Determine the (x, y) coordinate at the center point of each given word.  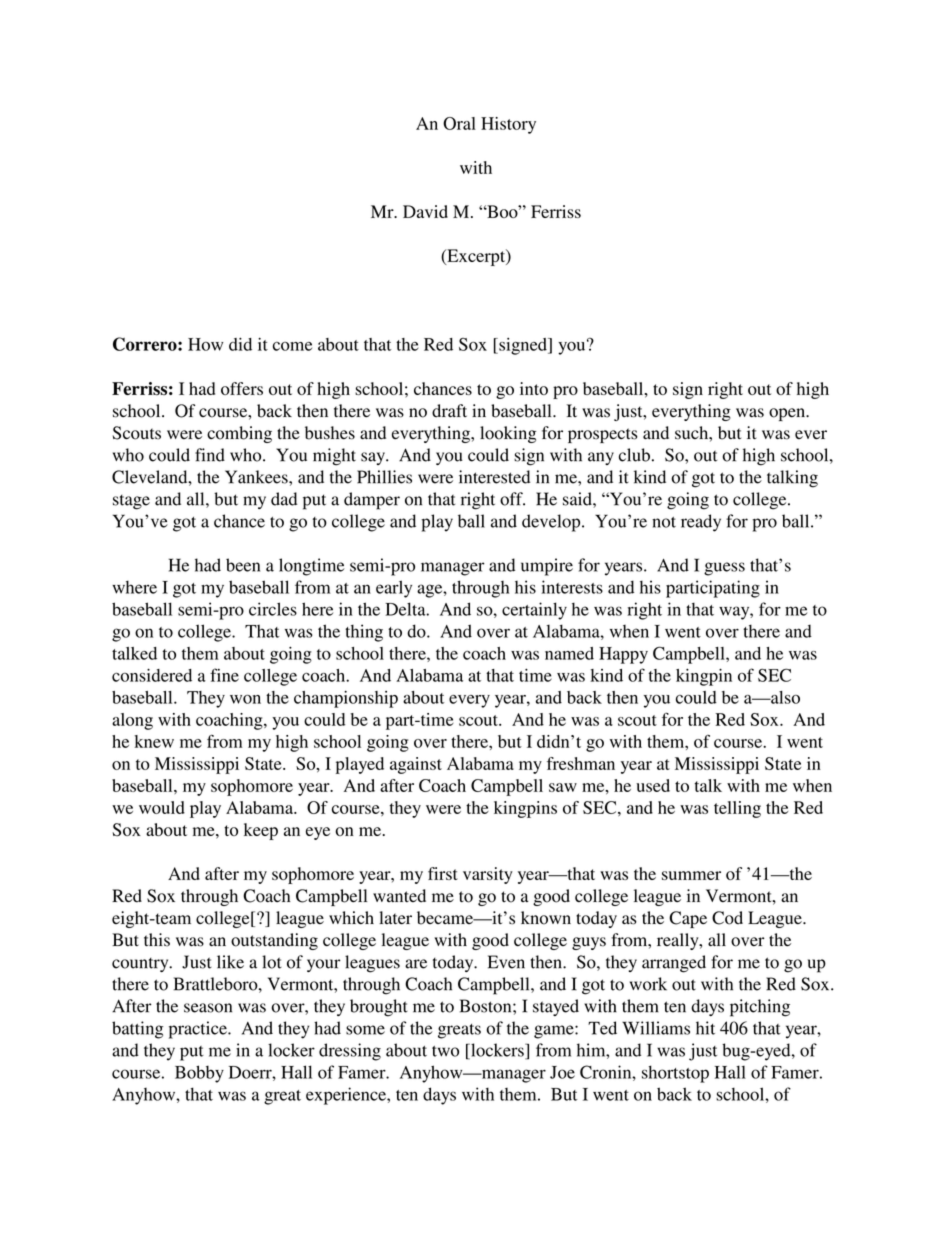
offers (242, 388)
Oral (459, 123)
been (243, 565)
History (508, 125)
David (425, 211)
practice (199, 1030)
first (443, 873)
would (162, 807)
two (445, 1051)
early (394, 589)
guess (724, 569)
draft (449, 411)
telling (737, 809)
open (788, 414)
